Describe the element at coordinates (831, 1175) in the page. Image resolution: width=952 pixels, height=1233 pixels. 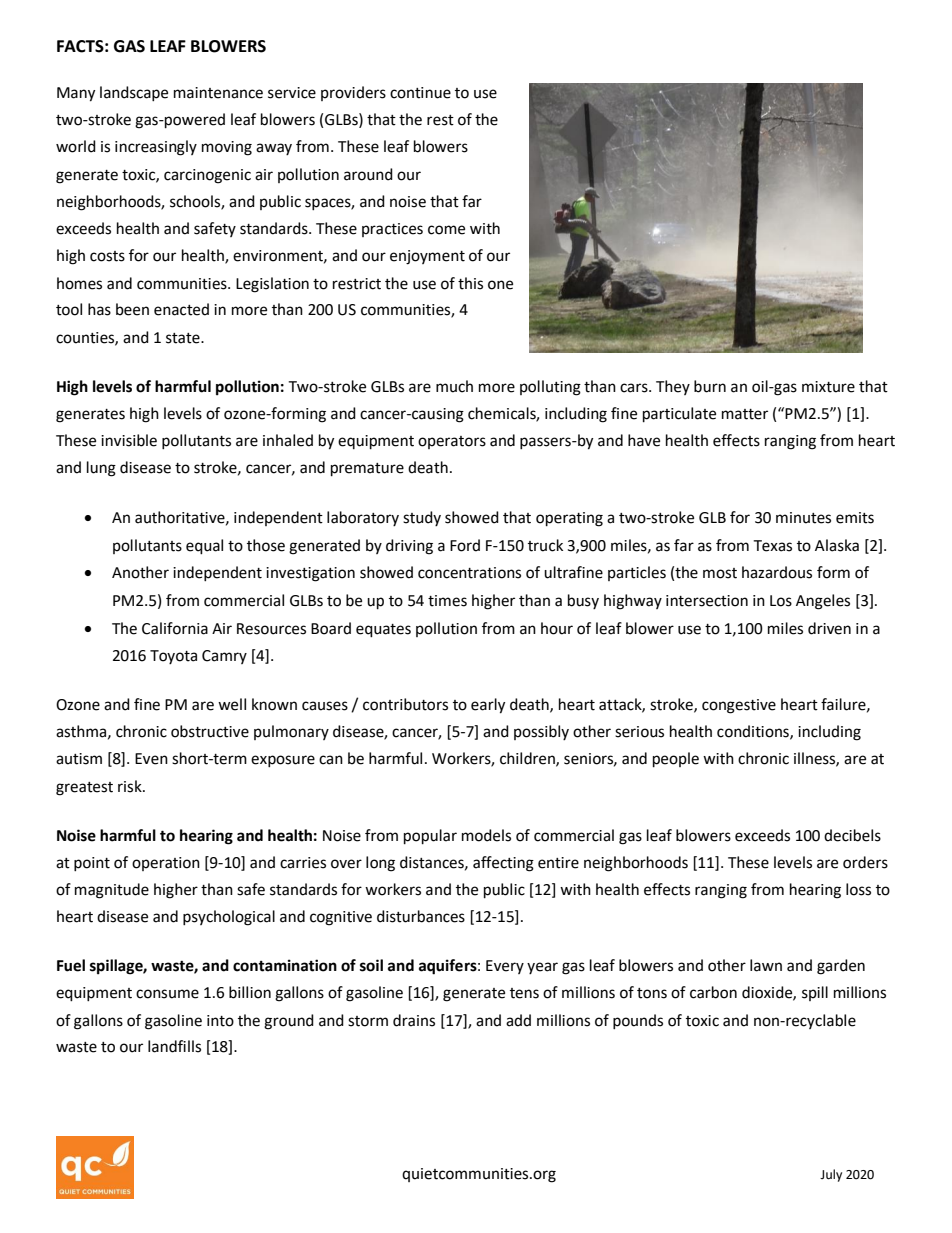
I see `July` at that location.
